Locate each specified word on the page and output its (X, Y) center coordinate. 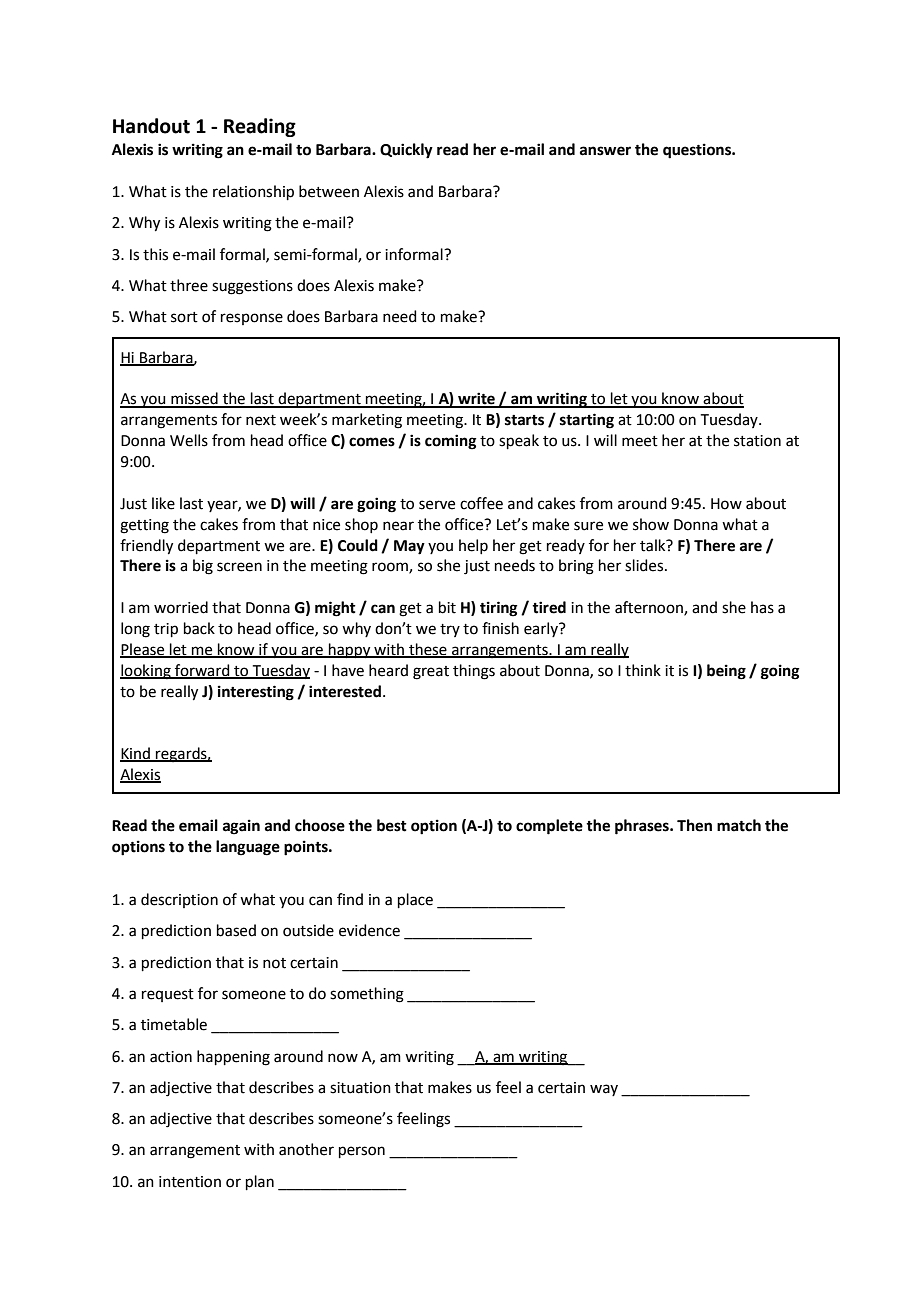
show (651, 524)
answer (605, 151)
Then (694, 825)
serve (437, 505)
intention (190, 1182)
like (163, 503)
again (241, 827)
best (392, 825)
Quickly (406, 151)
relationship (253, 192)
